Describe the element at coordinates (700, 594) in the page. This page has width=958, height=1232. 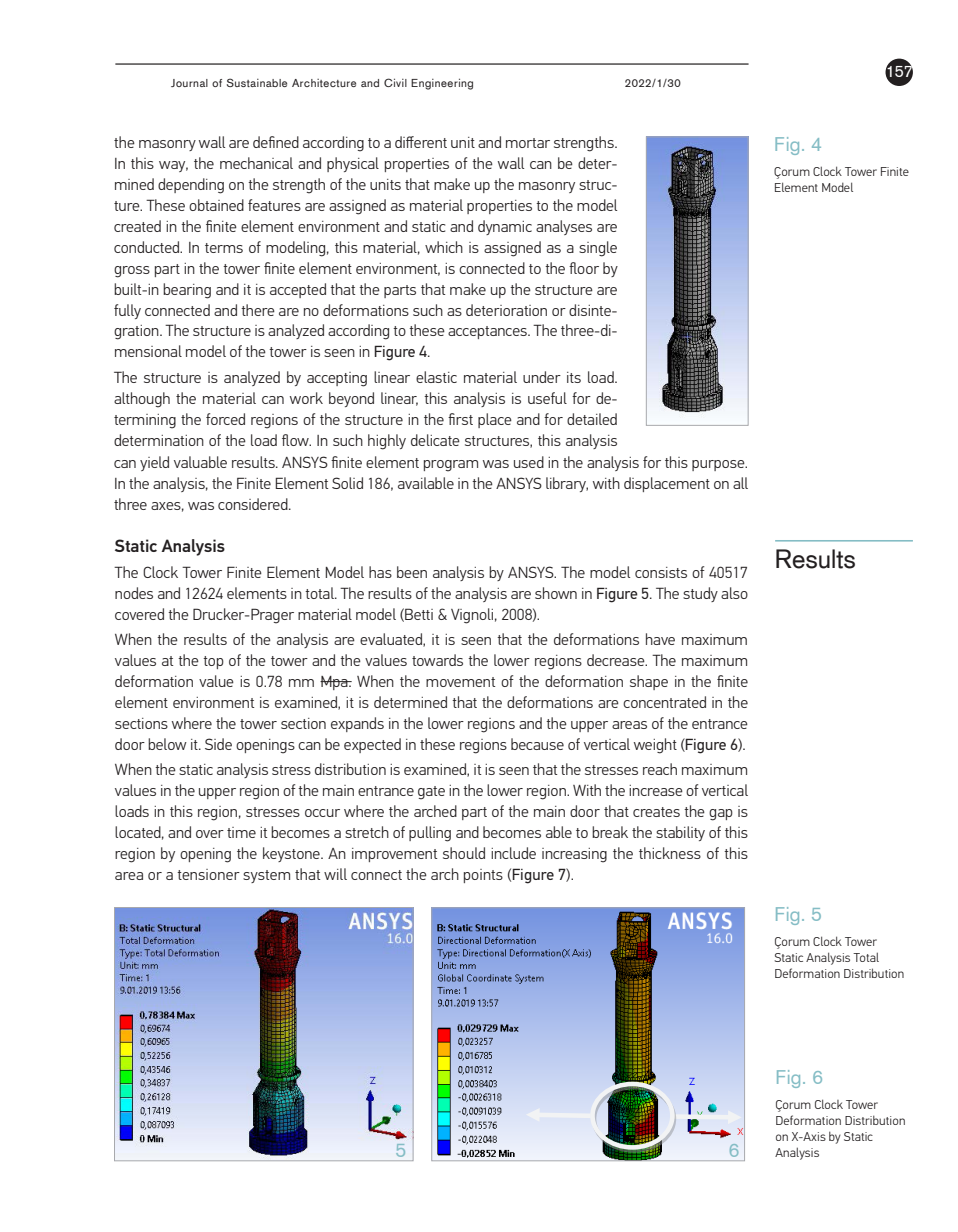
I see `study` at that location.
